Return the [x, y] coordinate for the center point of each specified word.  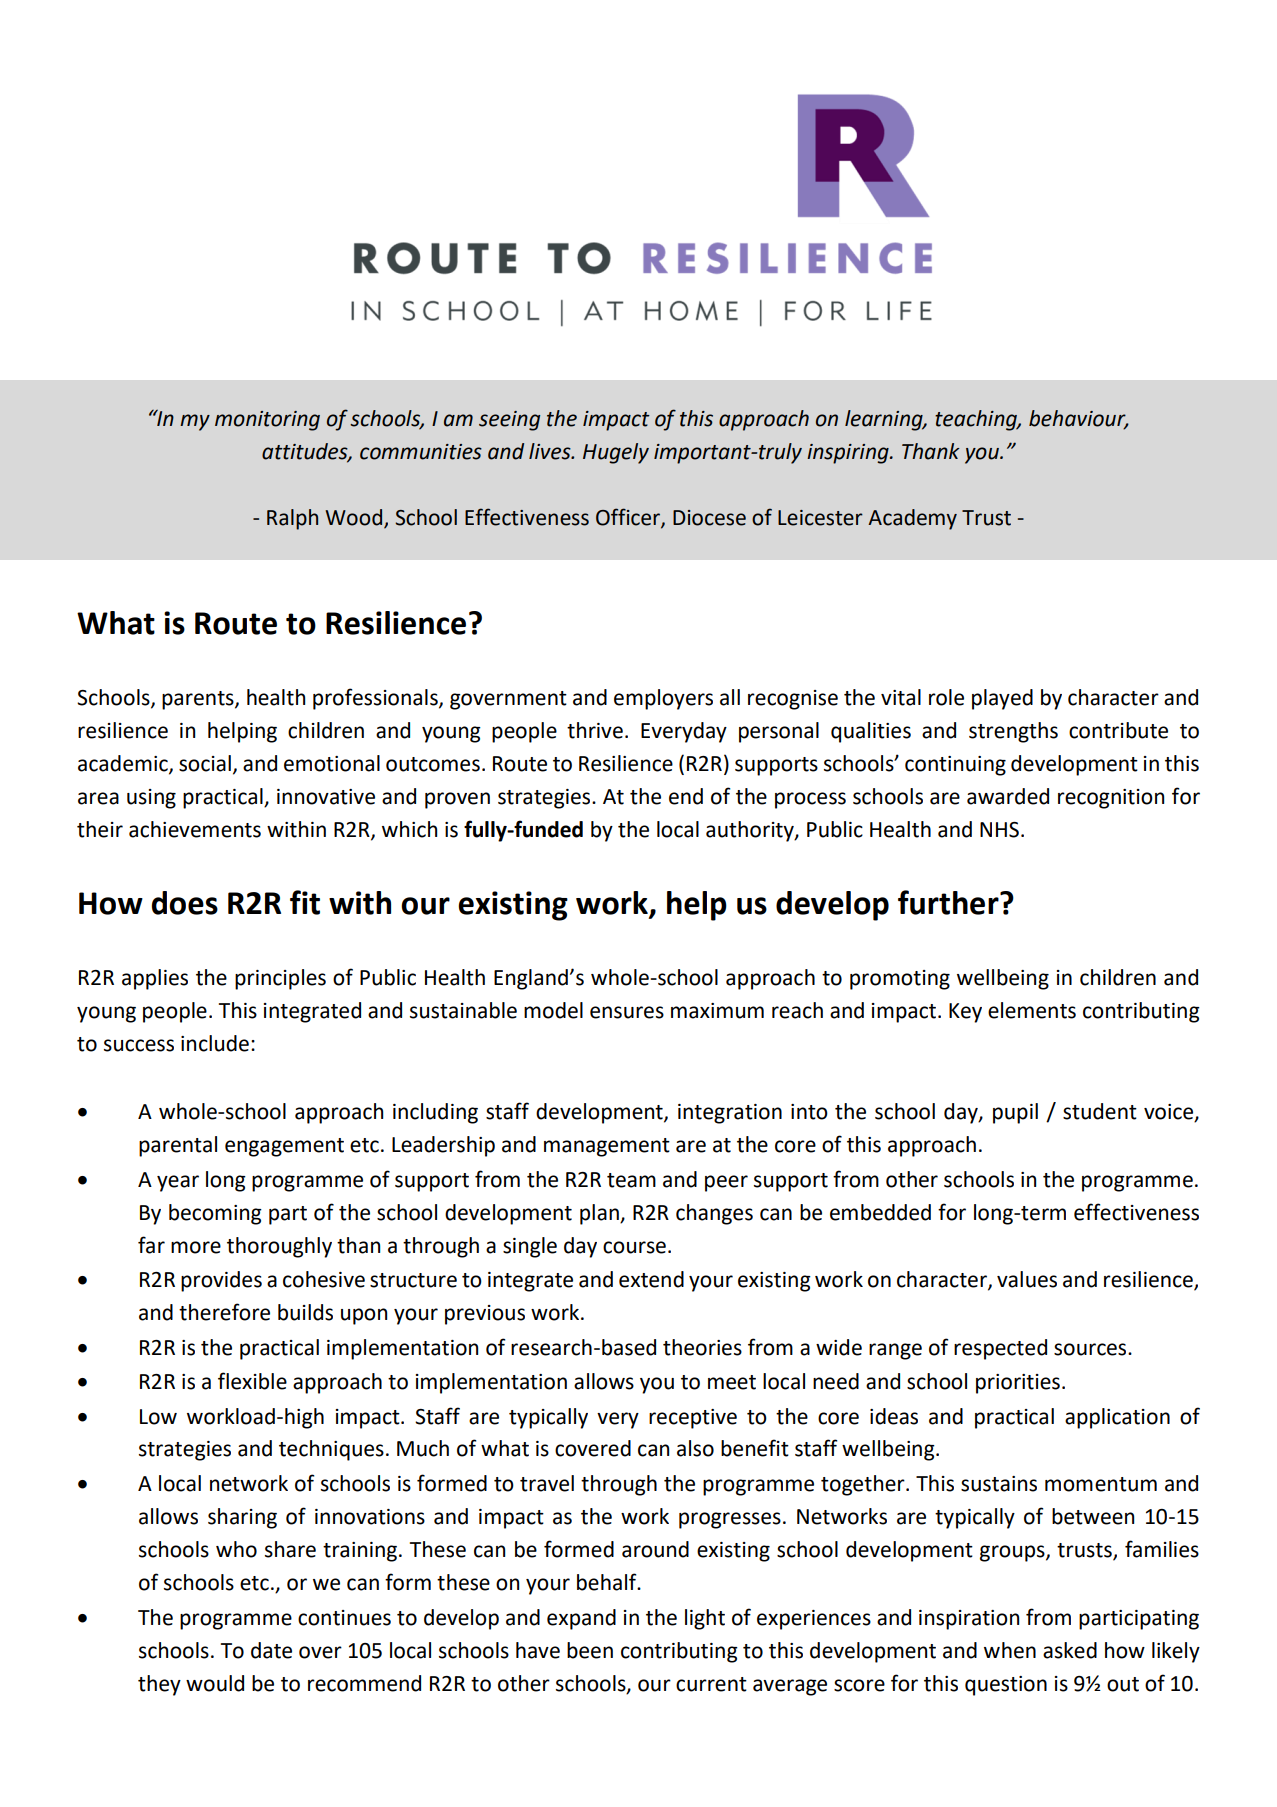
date [271, 1650]
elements [1032, 1010]
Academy [912, 519]
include [215, 1043]
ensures [627, 1012]
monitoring [267, 421]
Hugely [616, 453]
